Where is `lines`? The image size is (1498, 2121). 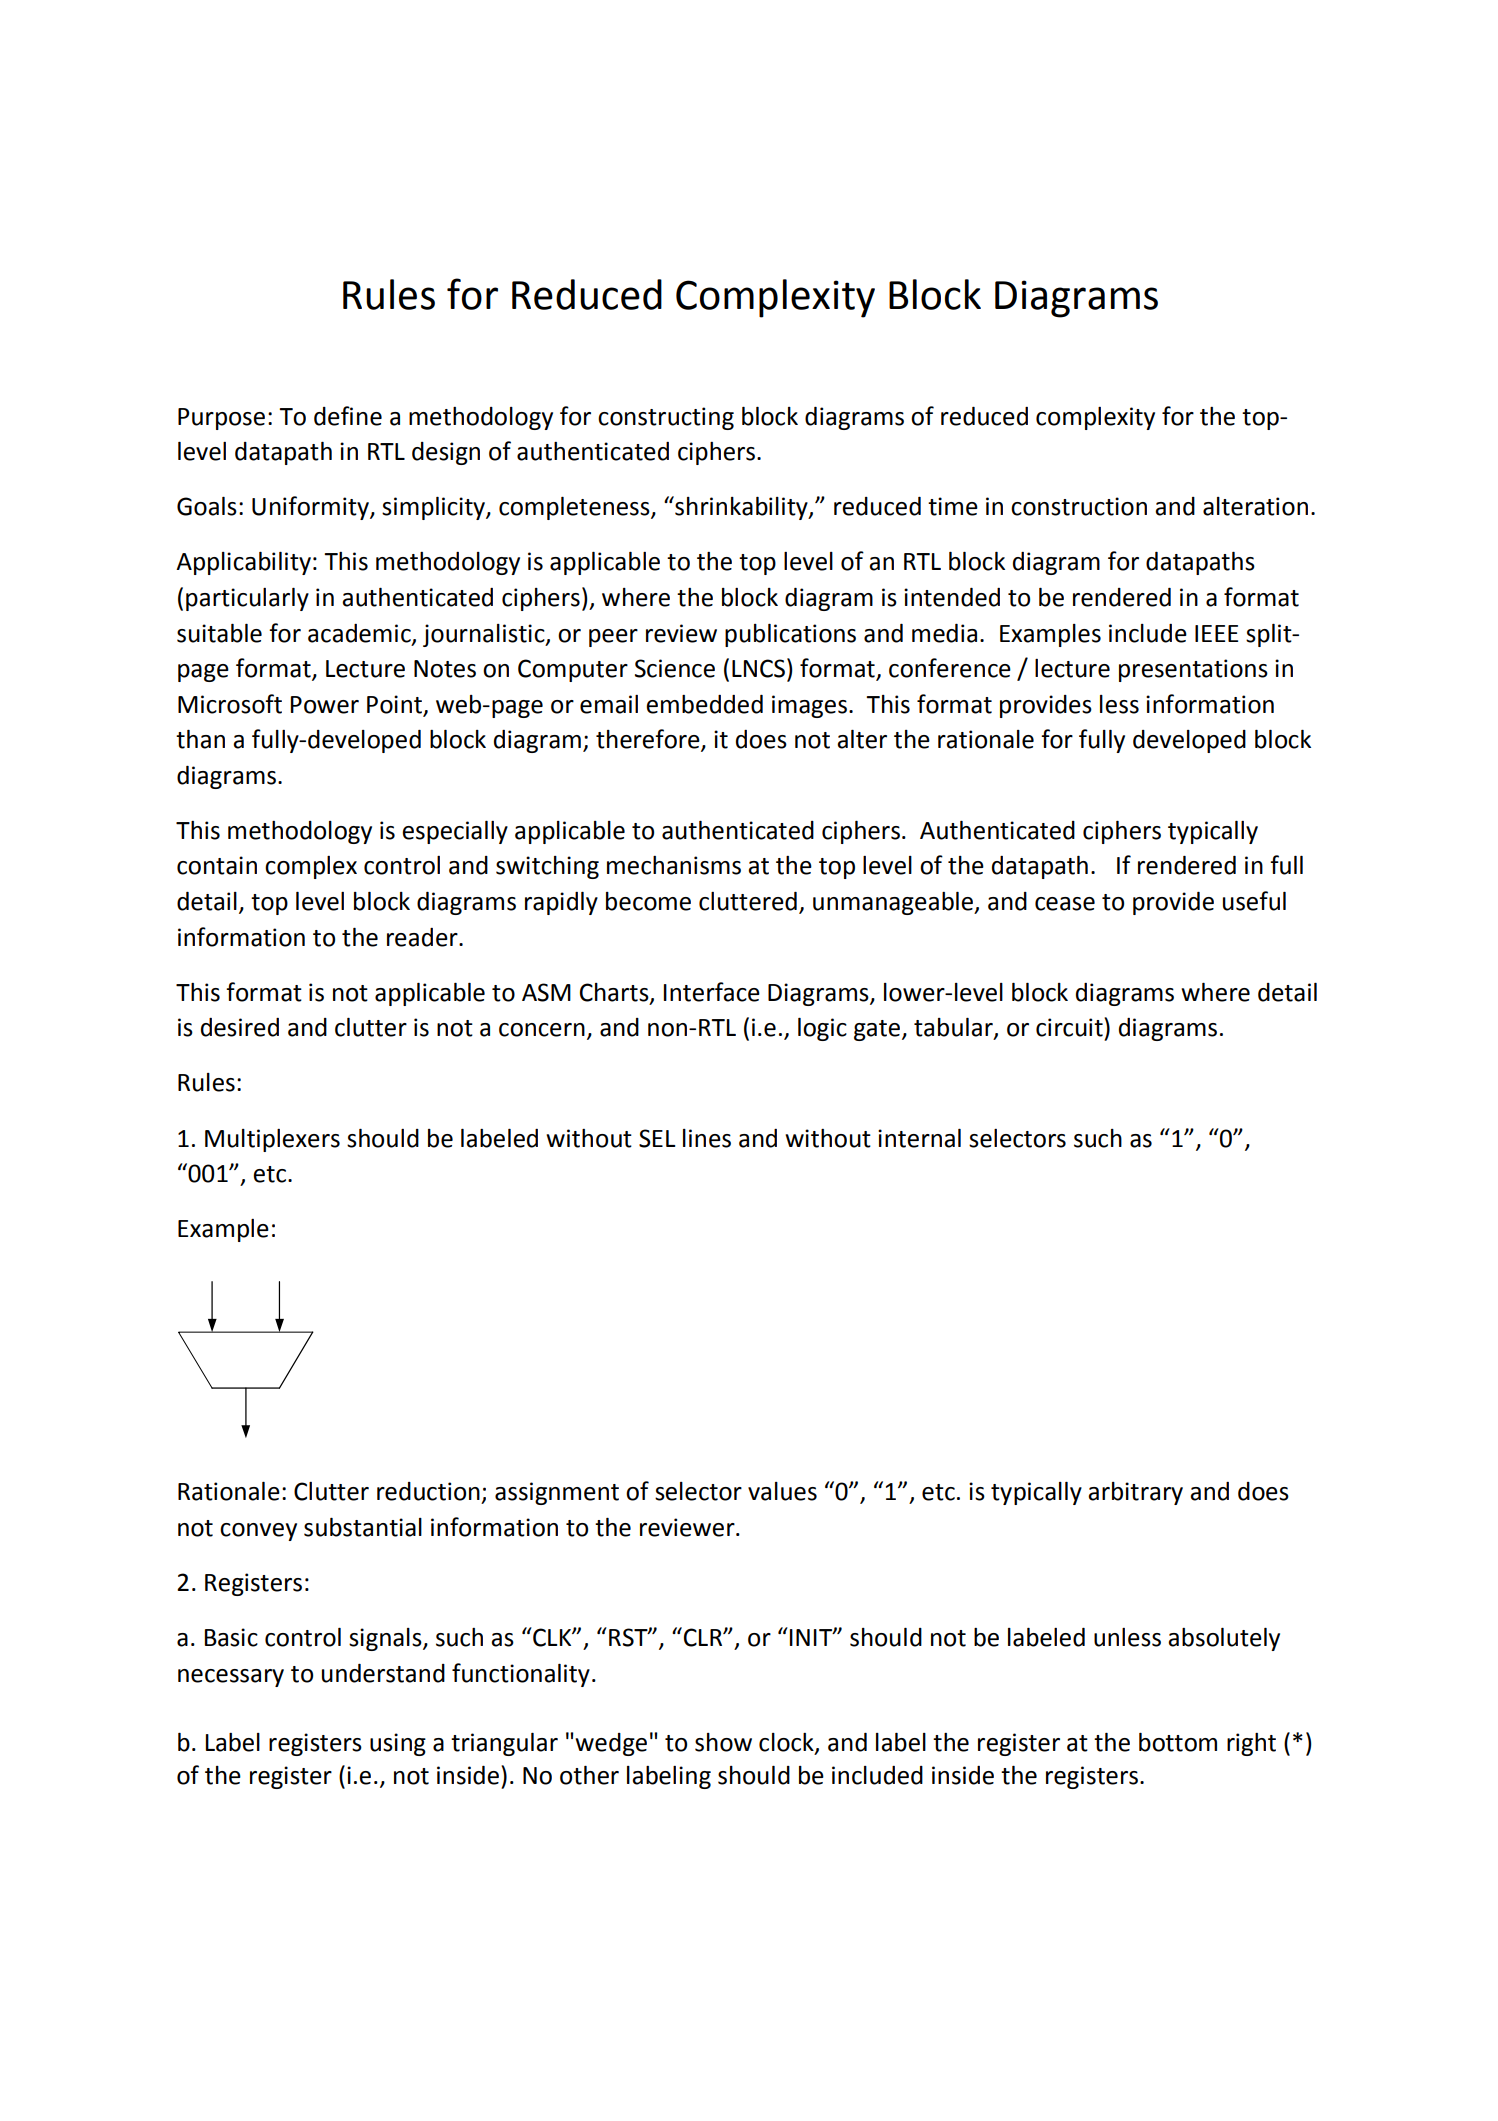 lines is located at coordinates (707, 1138).
